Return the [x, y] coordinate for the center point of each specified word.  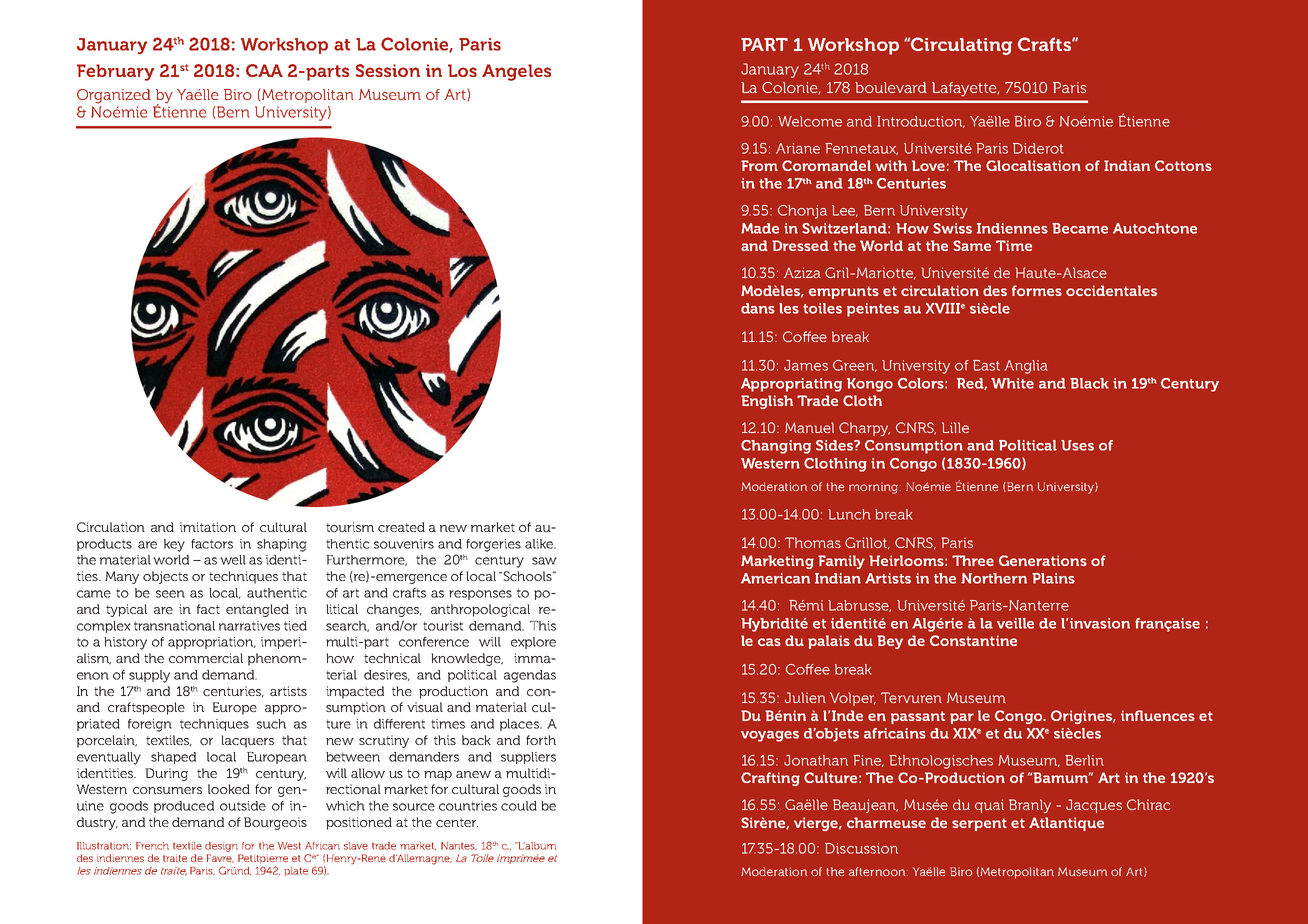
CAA [264, 70]
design [221, 847]
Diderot [1038, 148]
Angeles [516, 72]
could [519, 806]
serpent [979, 824]
